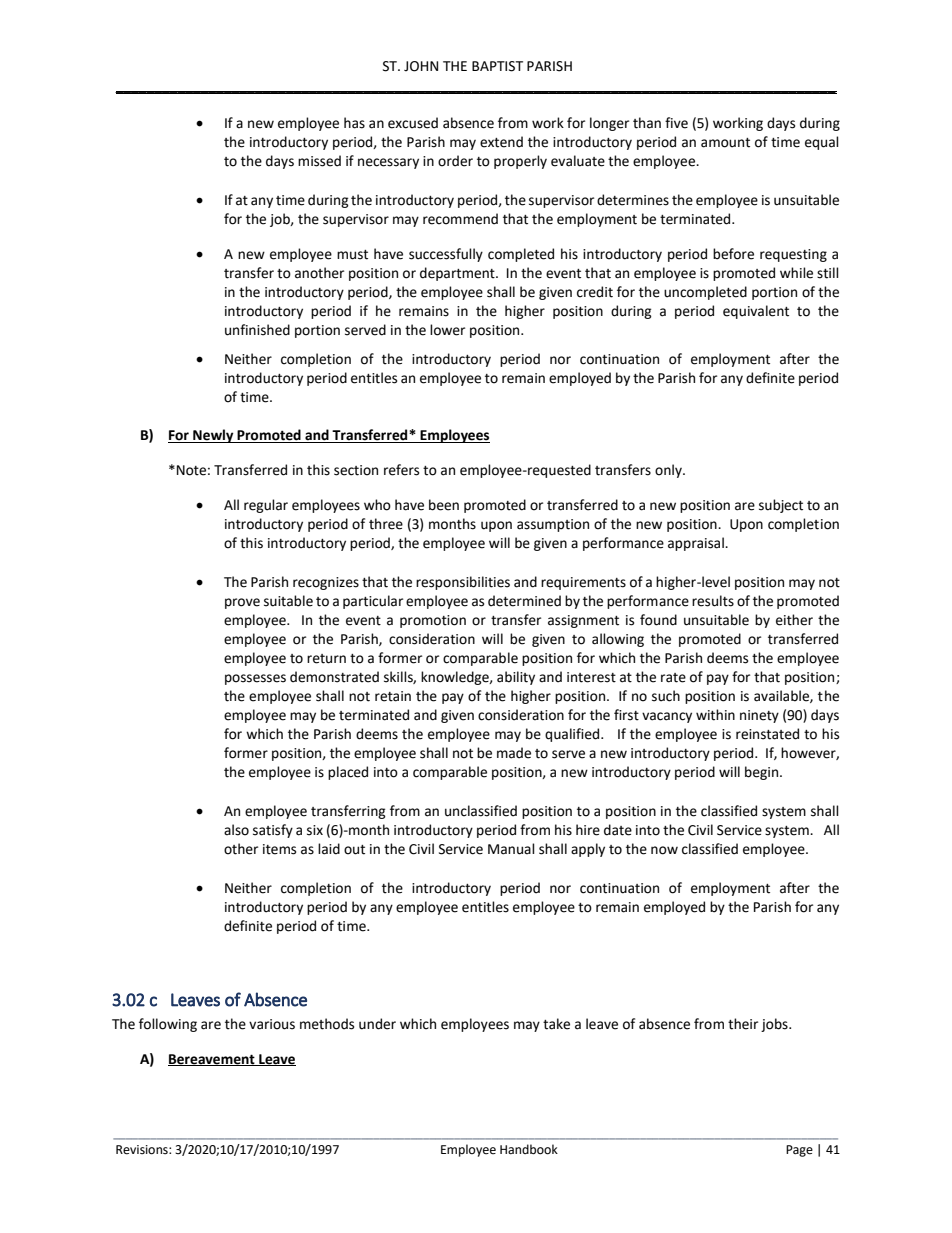  Describe the element at coordinates (447, 330) in the screenshot. I see `lower` at that location.
